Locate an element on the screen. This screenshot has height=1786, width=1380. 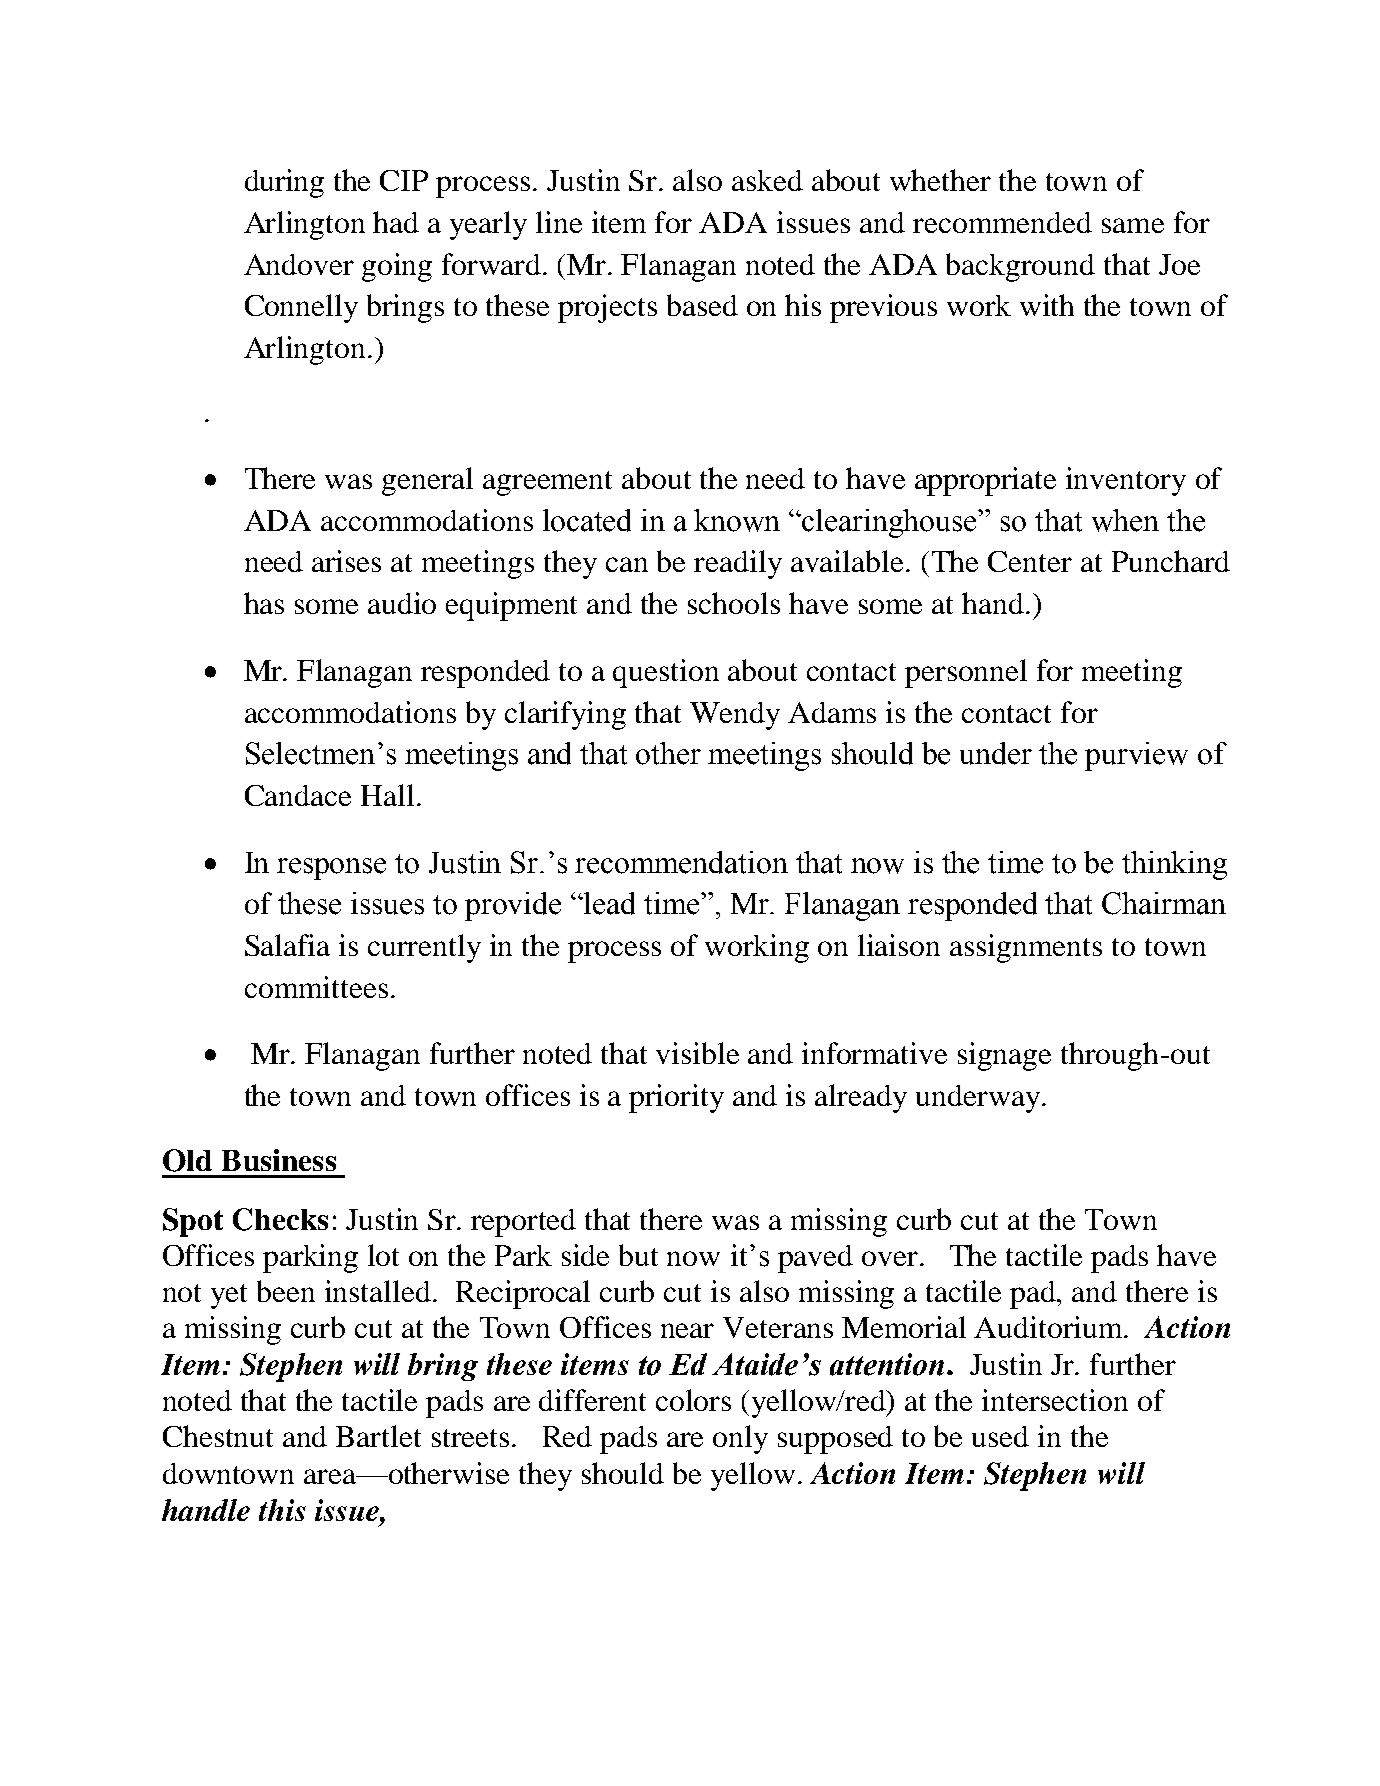
signage is located at coordinates (1004, 1056).
